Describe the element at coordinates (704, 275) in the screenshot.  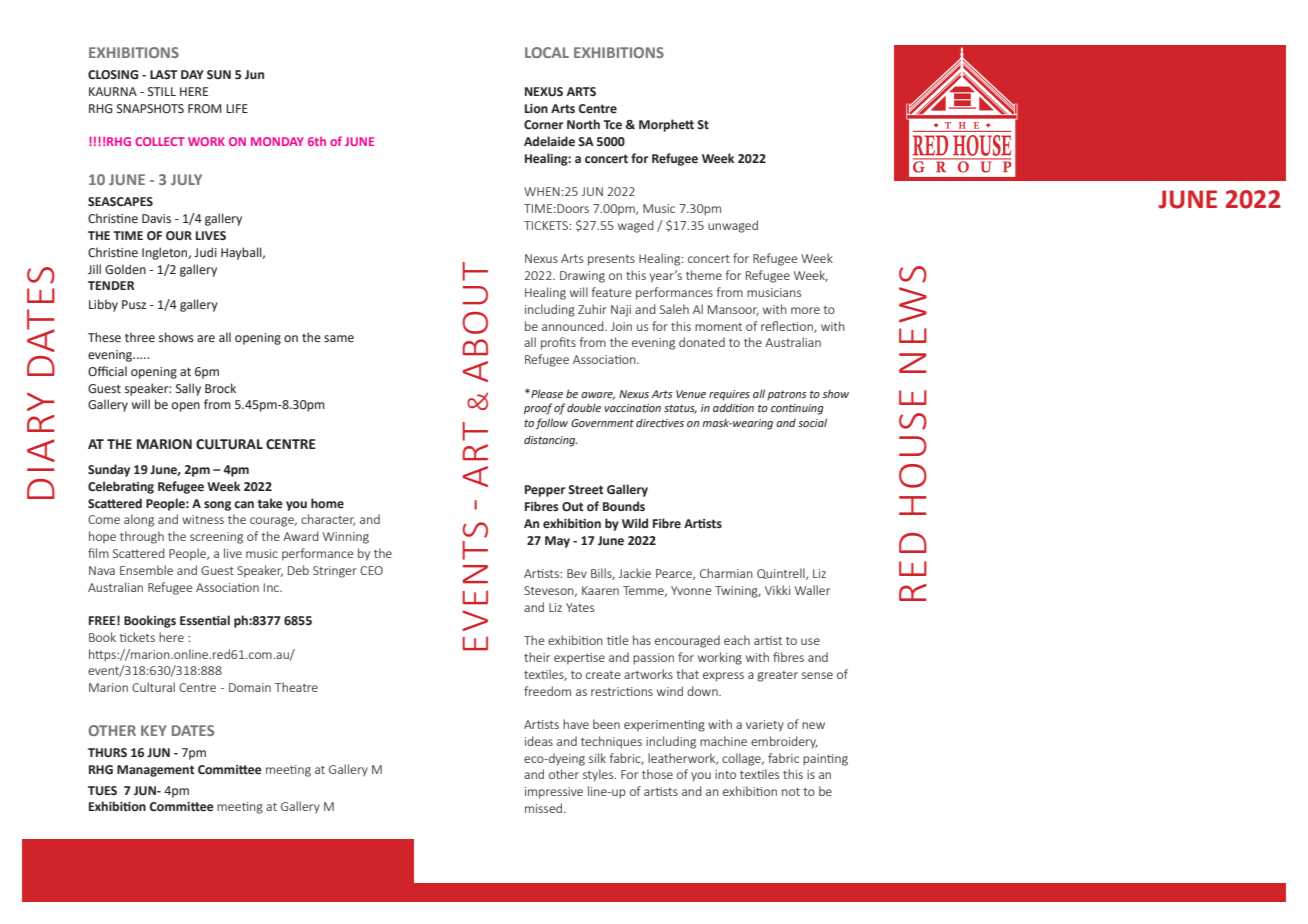
I see `theme` at that location.
